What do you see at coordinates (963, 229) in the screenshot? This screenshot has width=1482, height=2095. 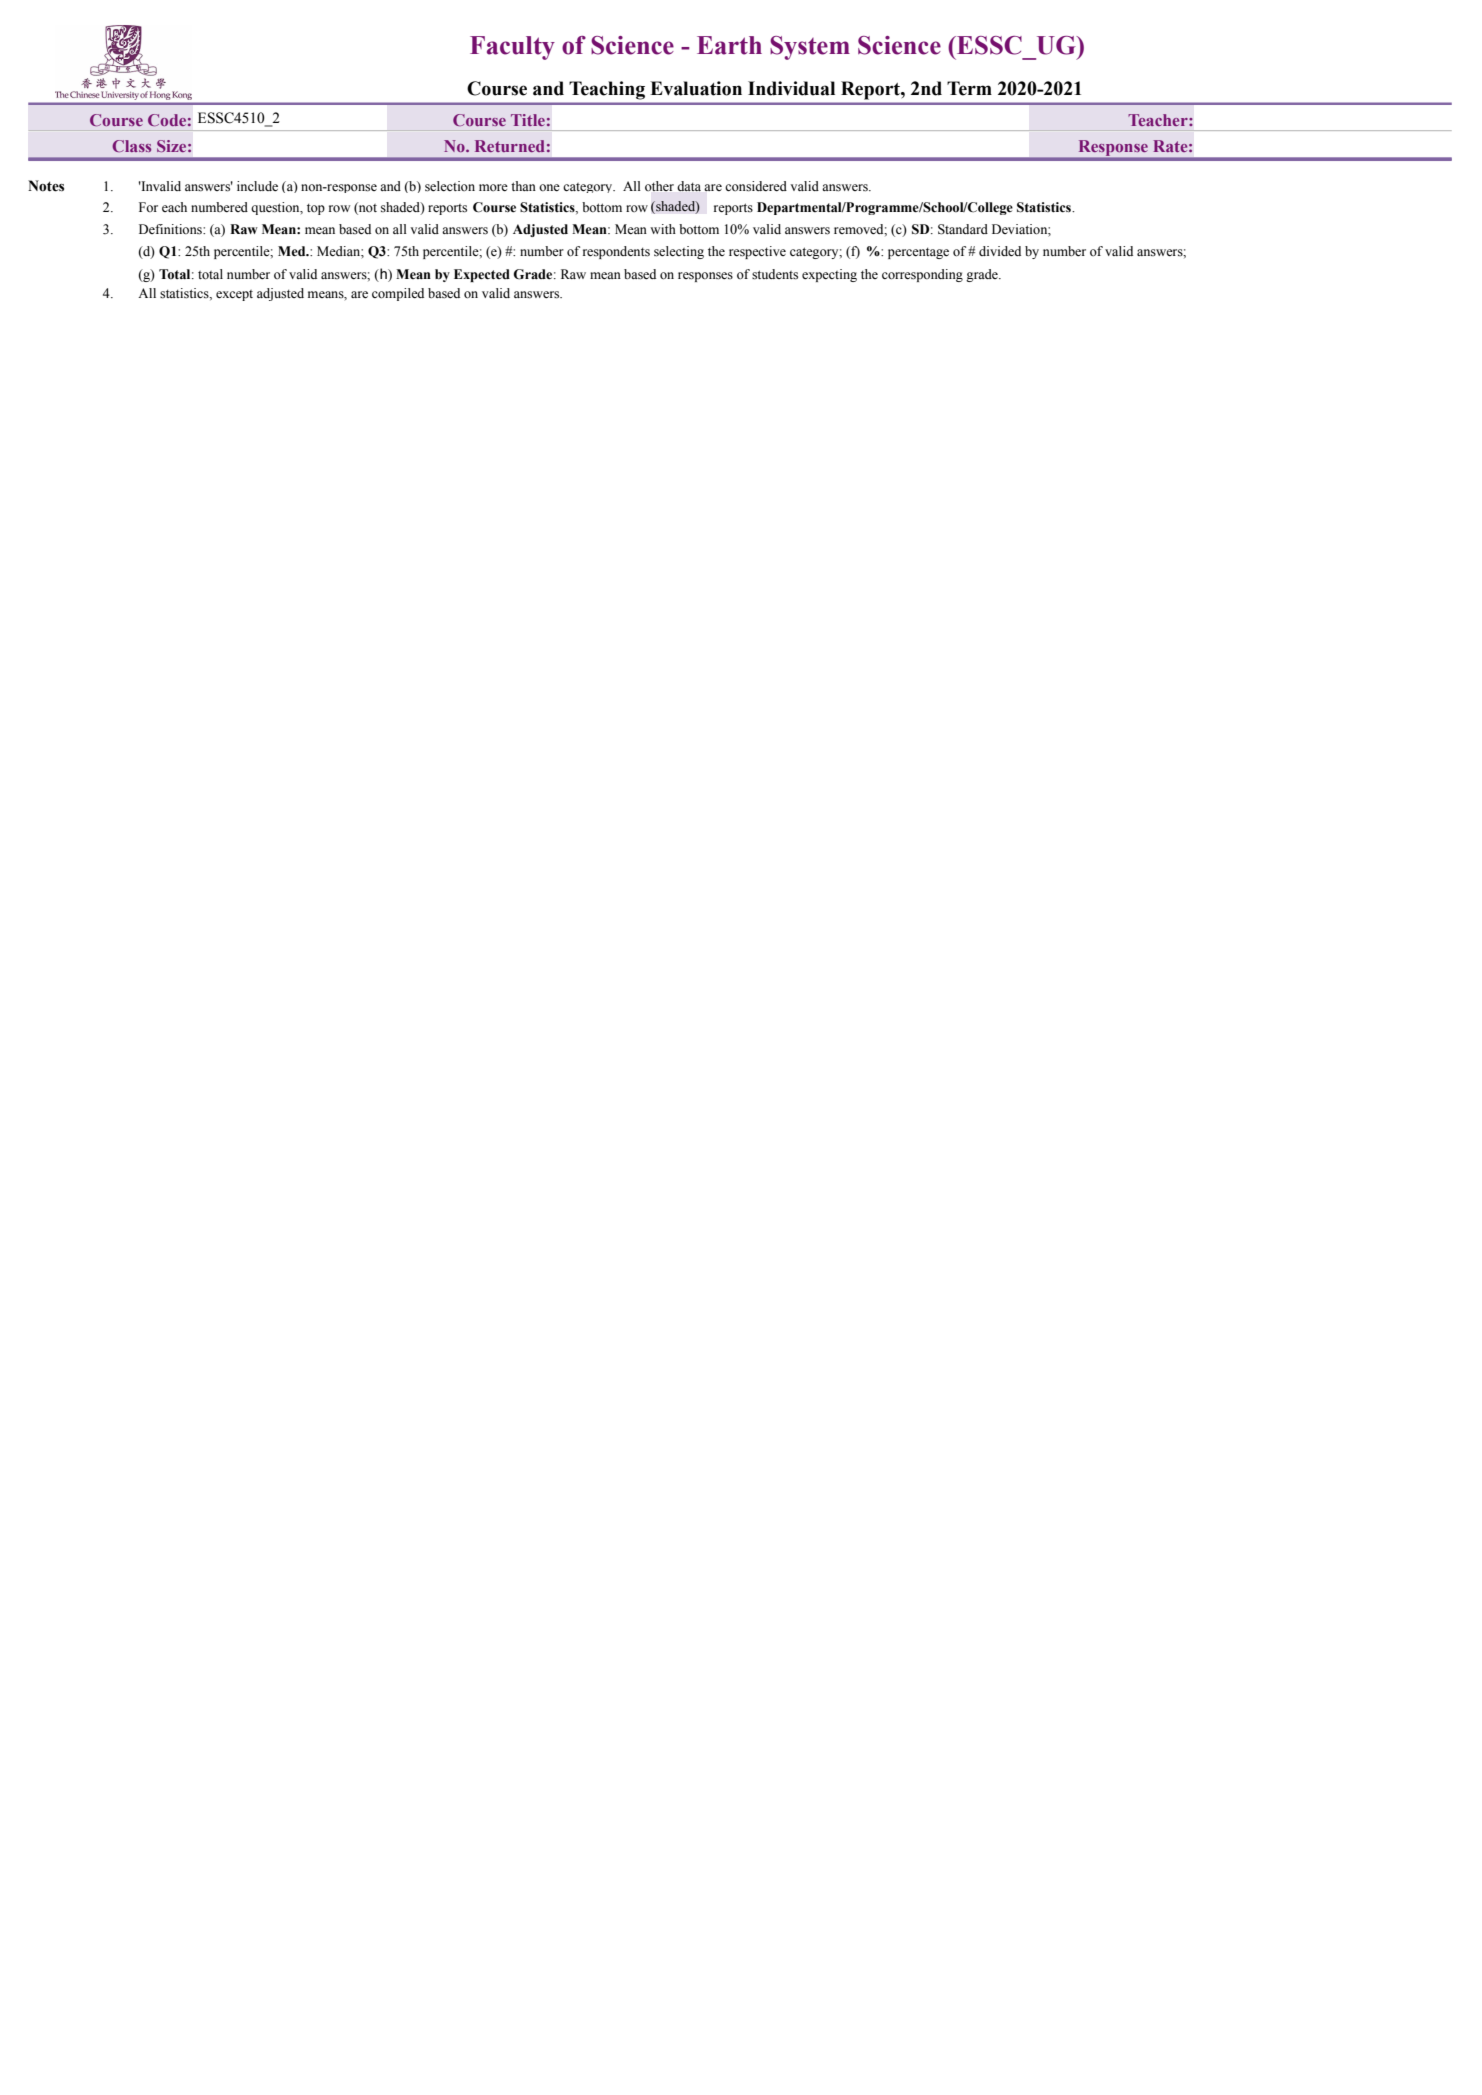 I see `Standard` at bounding box center [963, 229].
